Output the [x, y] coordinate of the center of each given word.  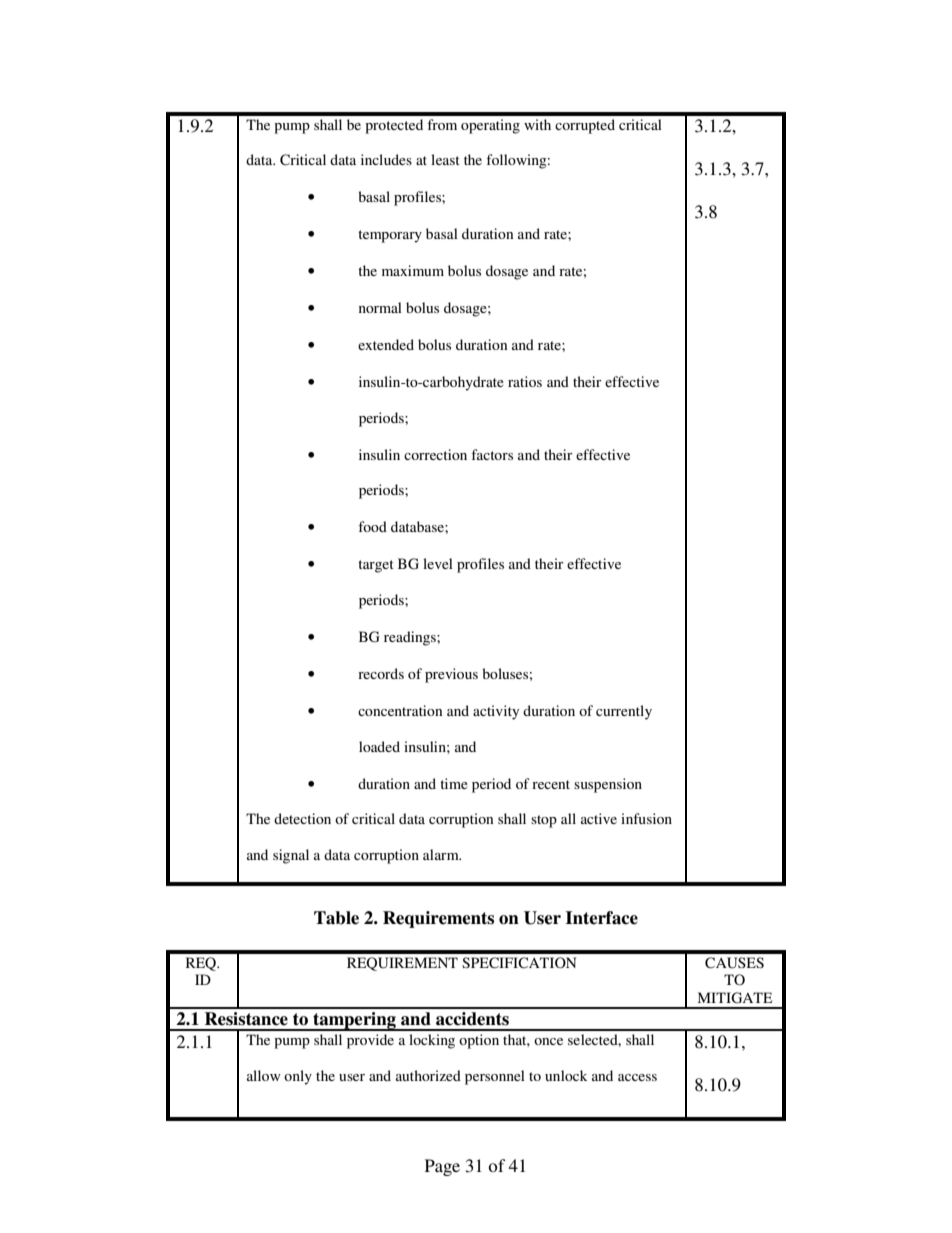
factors [492, 454]
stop [544, 821]
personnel [495, 1077]
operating [490, 126]
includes [386, 159]
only [298, 1077]
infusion [646, 818]
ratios [525, 381]
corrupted [585, 126]
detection [302, 818]
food [372, 526]
